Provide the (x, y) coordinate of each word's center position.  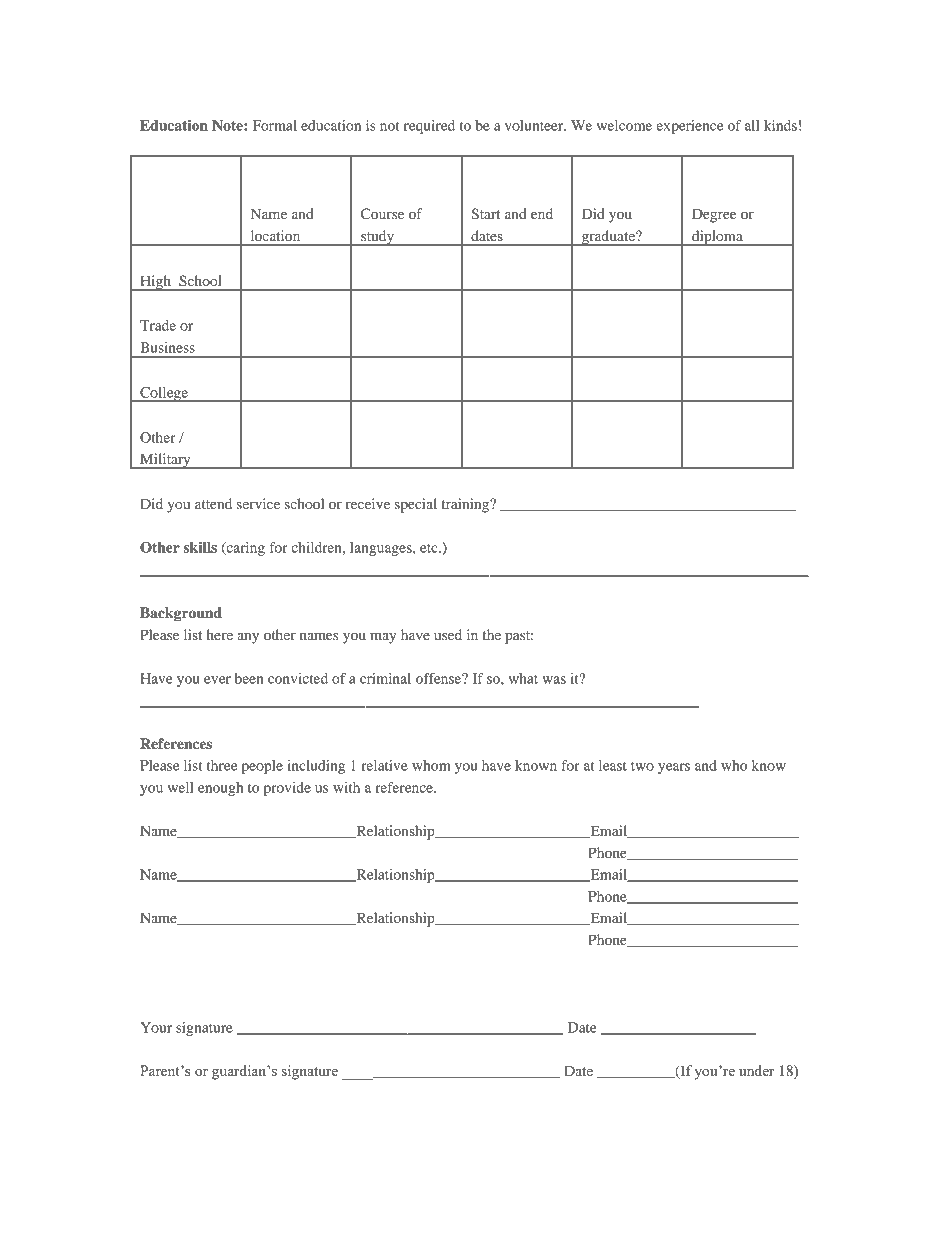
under (756, 1070)
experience (689, 127)
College (164, 394)
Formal (275, 125)
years (674, 768)
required (429, 127)
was (554, 680)
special (416, 505)
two (642, 766)
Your (156, 1027)
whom (431, 765)
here (219, 634)
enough (220, 789)
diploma (717, 238)
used (448, 634)
